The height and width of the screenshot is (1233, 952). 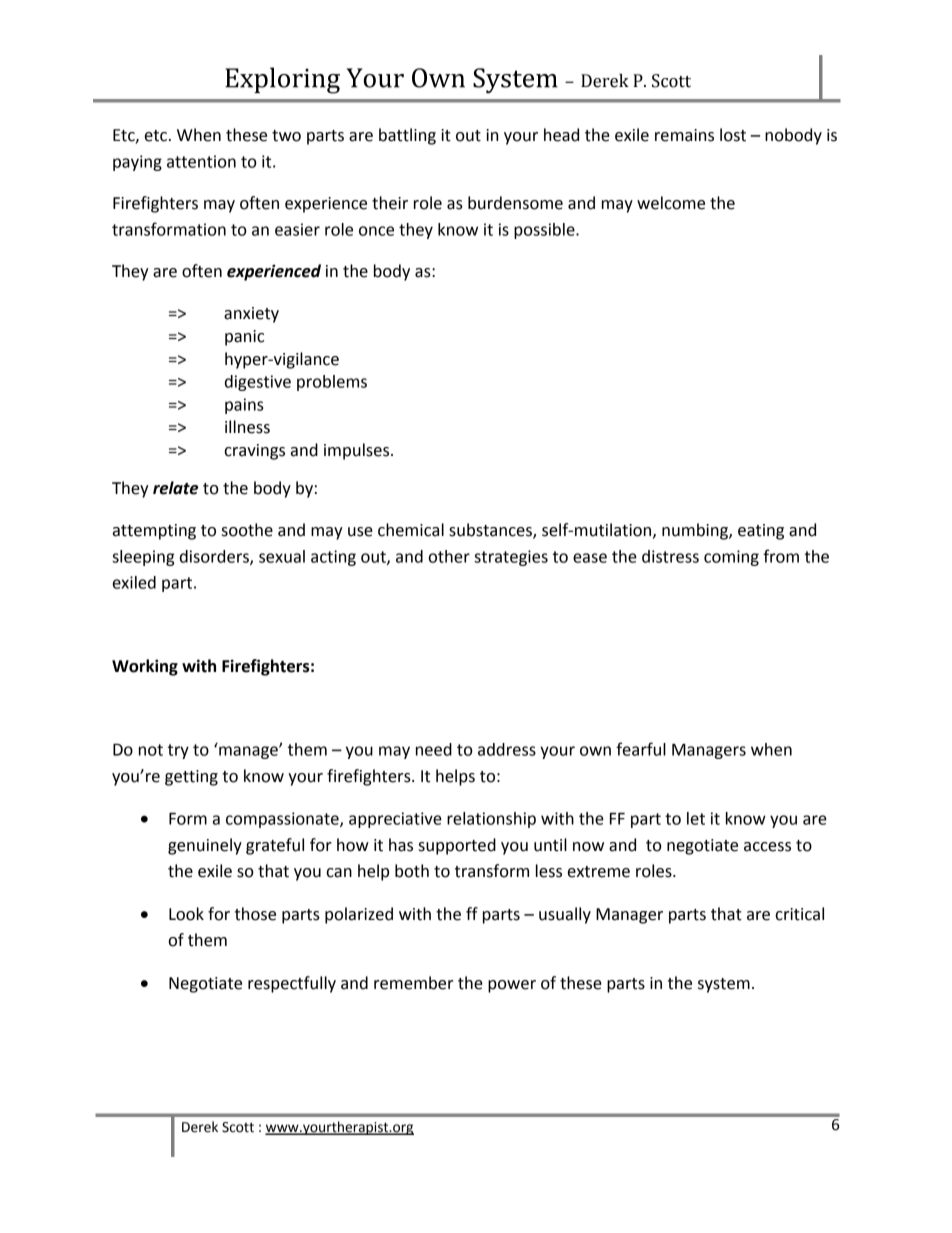 What do you see at coordinates (282, 80) in the screenshot?
I see `Exploring` at bounding box center [282, 80].
